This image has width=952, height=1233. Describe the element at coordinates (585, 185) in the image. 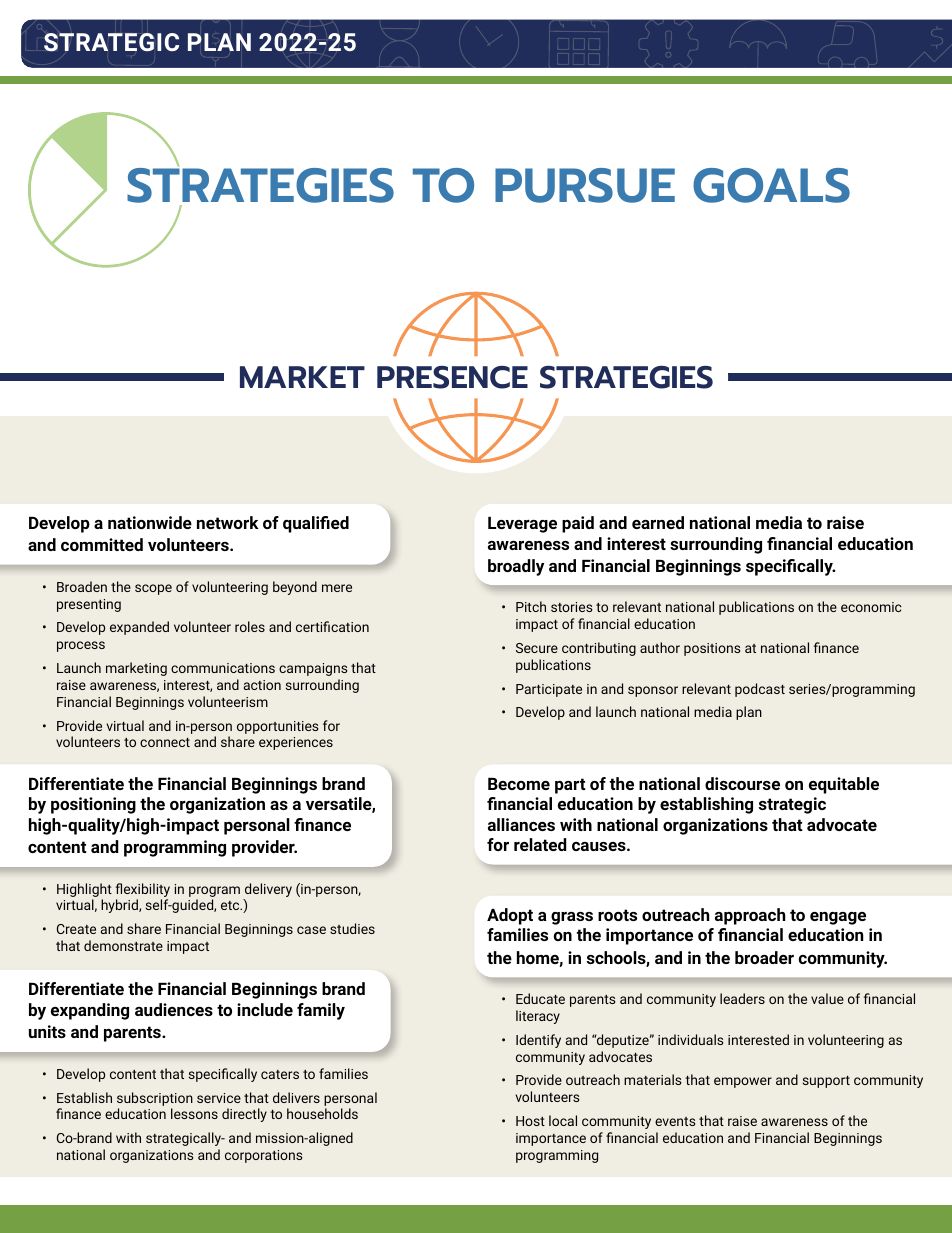

I see `PURSUE` at that location.
